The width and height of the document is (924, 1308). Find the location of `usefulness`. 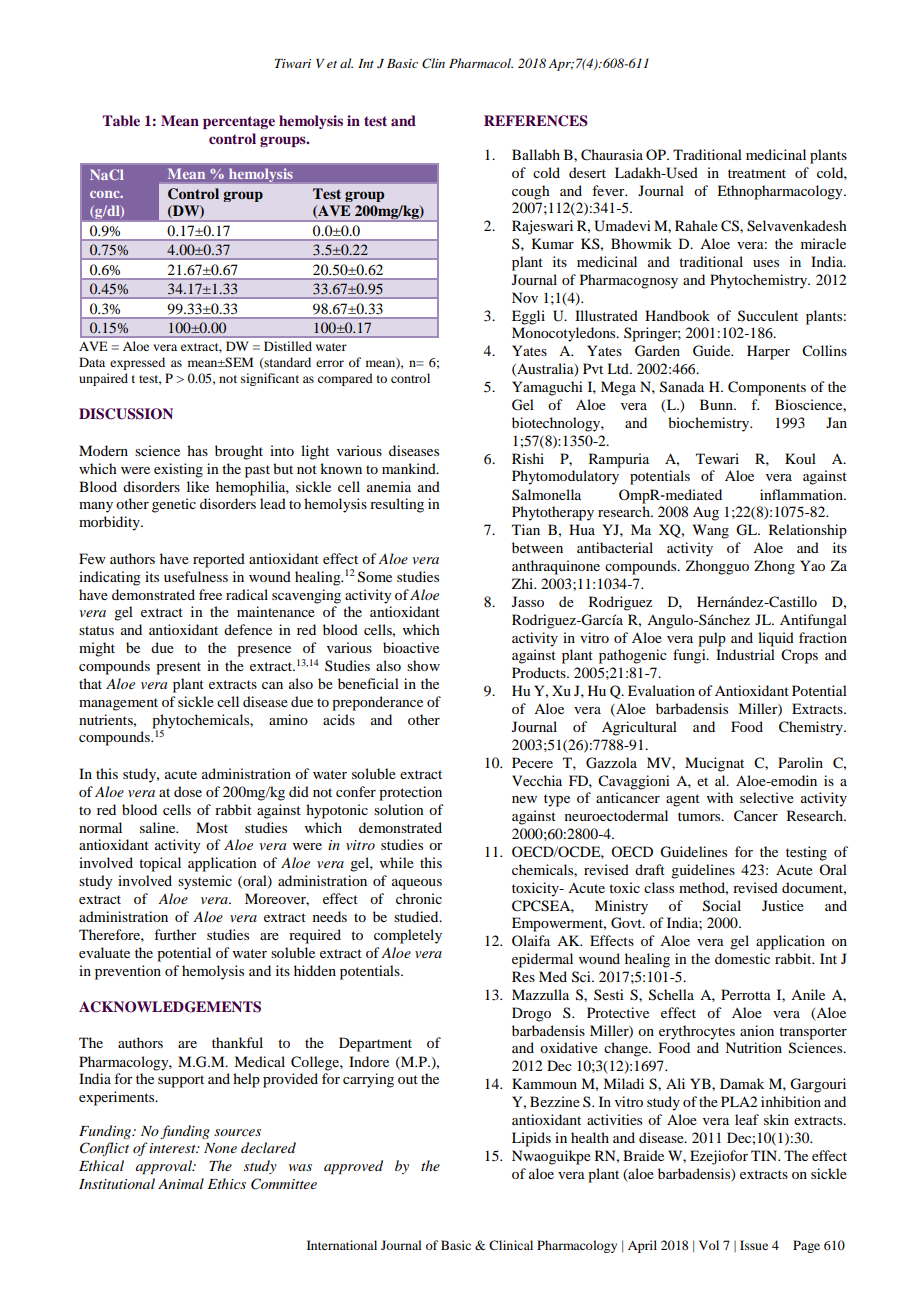

usefulness is located at coordinates (196, 576).
